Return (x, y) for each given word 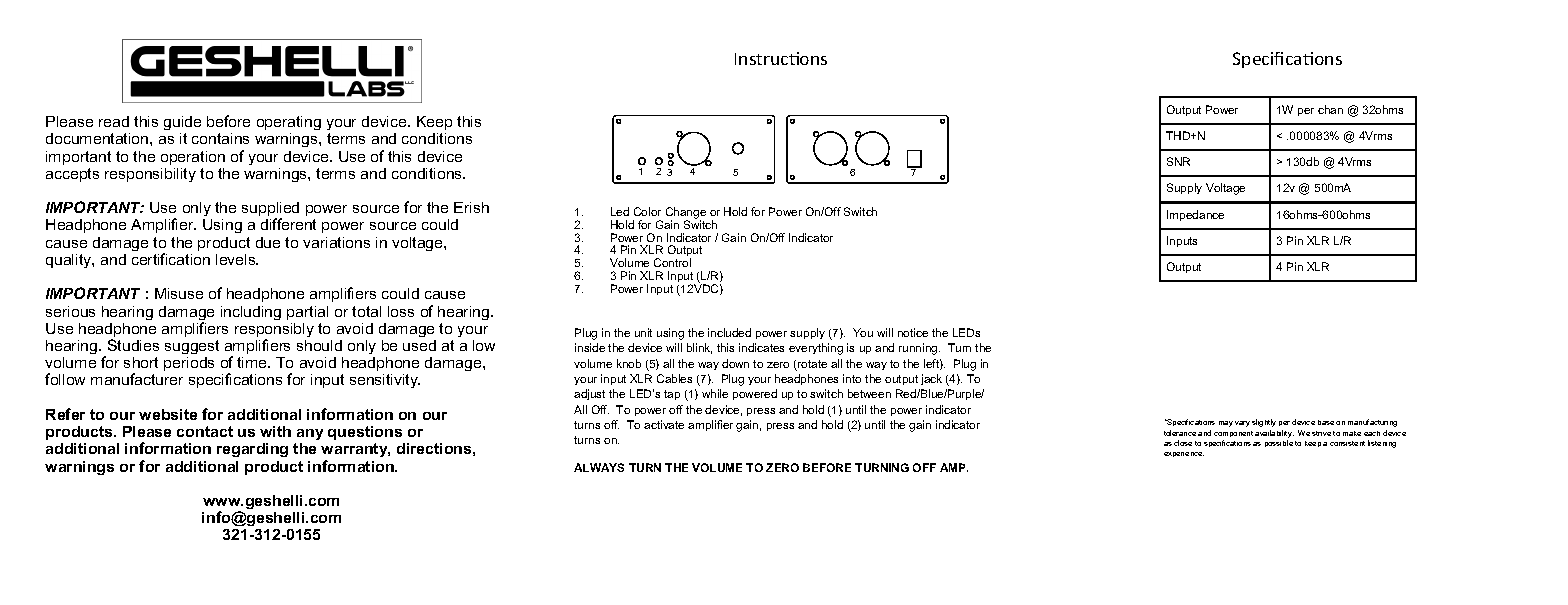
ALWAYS (599, 467)
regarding (252, 450)
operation (193, 158)
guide (182, 123)
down (735, 363)
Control (672, 262)
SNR (1178, 161)
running (919, 349)
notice (913, 332)
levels (237, 259)
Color (647, 211)
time (253, 362)
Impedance (1195, 215)
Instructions (781, 58)
